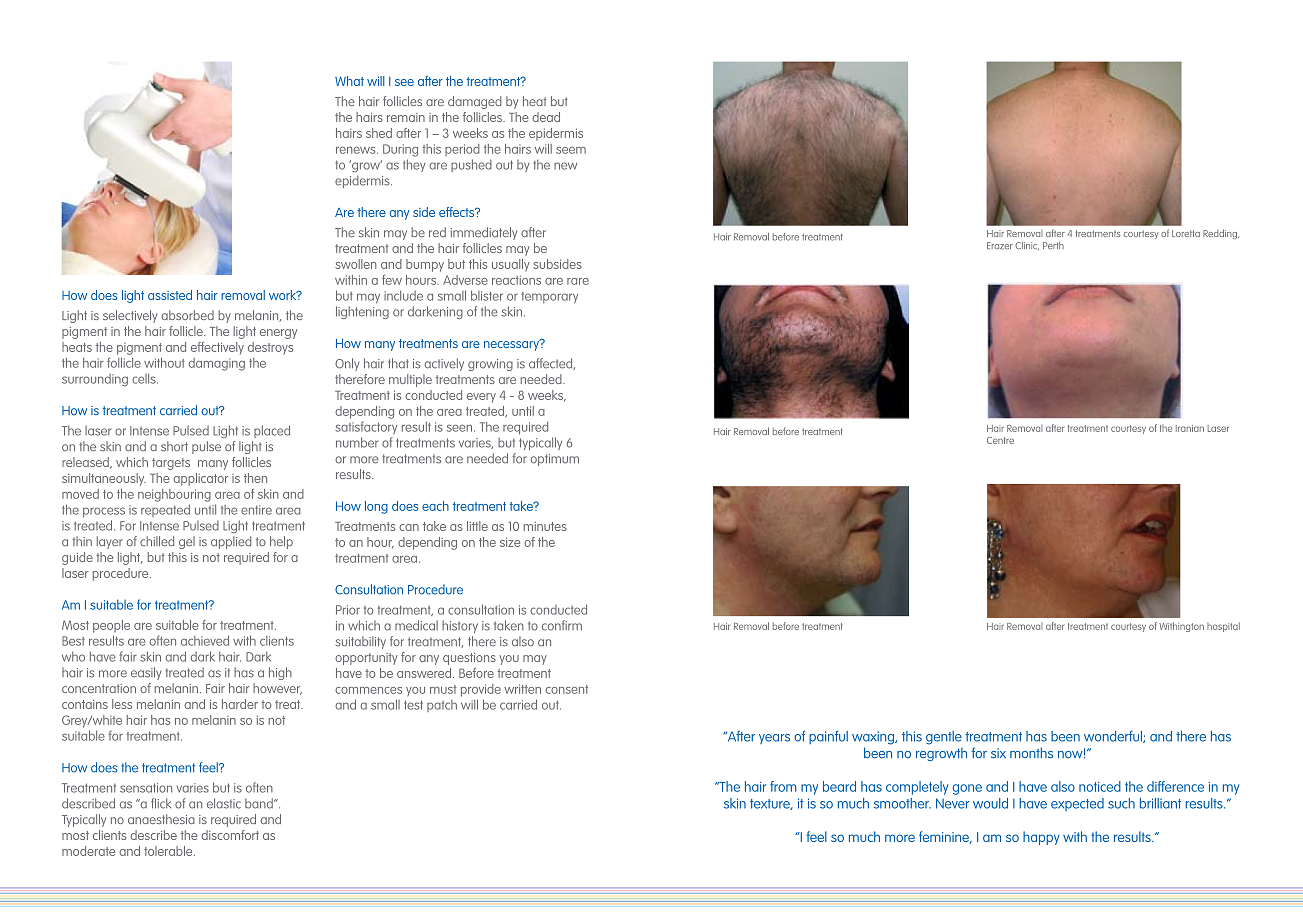  Describe the element at coordinates (230, 835) in the page. I see `discomfort` at that location.
